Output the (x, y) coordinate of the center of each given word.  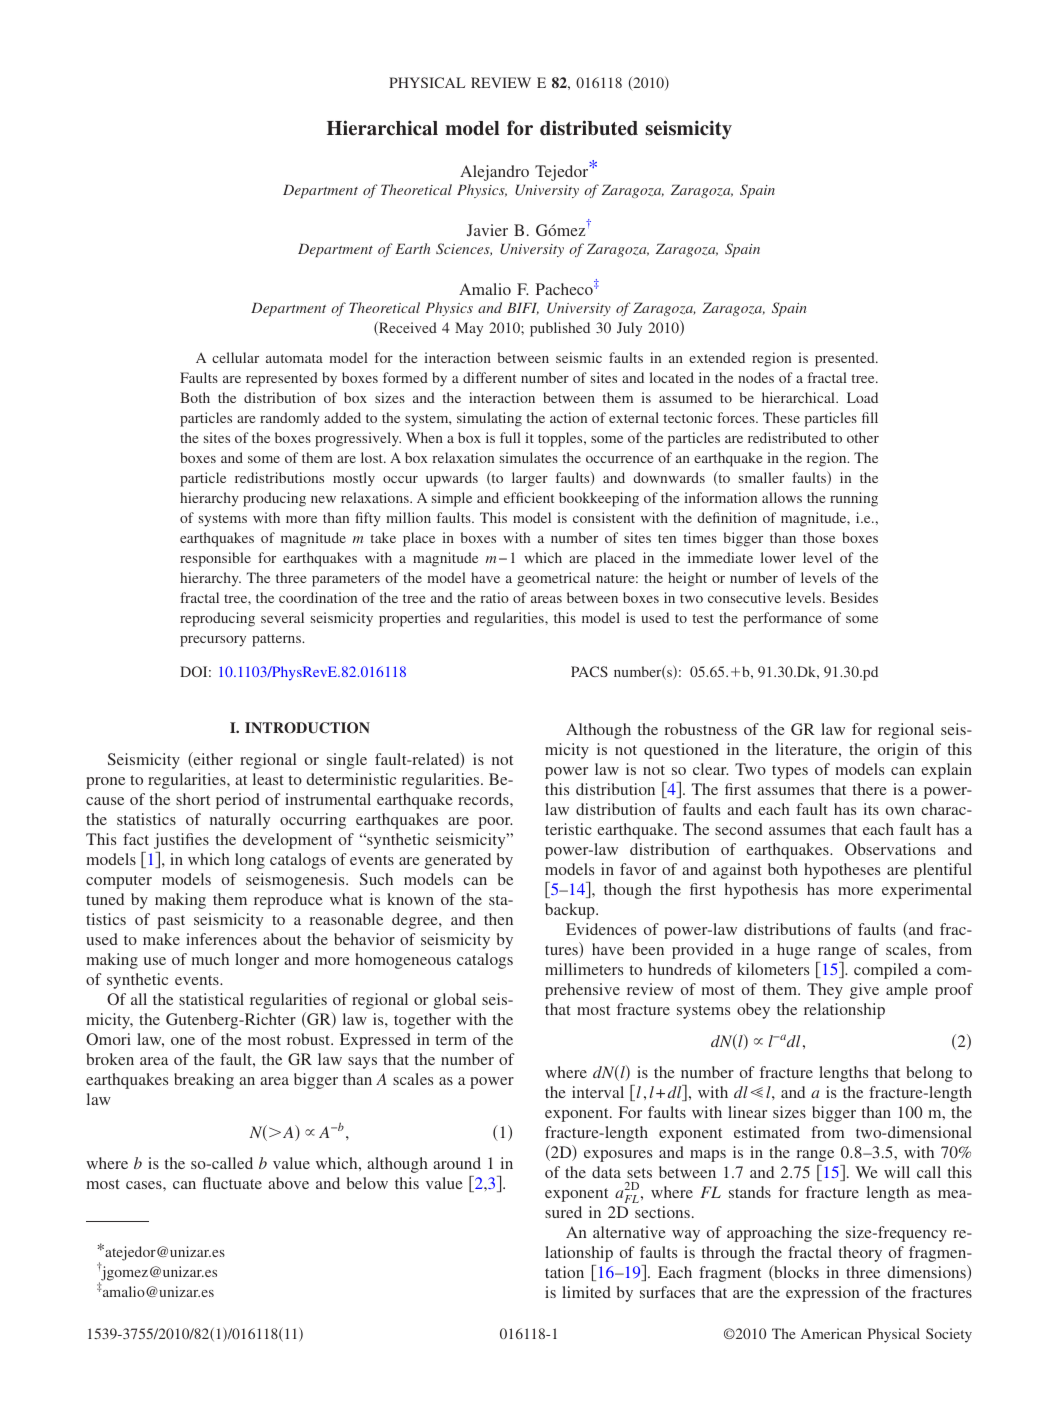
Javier (487, 230)
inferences (221, 939)
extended (717, 357)
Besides (854, 597)
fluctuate (232, 1183)
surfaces (667, 1292)
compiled (886, 971)
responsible (215, 559)
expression (823, 1294)
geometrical (553, 579)
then (498, 919)
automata (294, 358)
